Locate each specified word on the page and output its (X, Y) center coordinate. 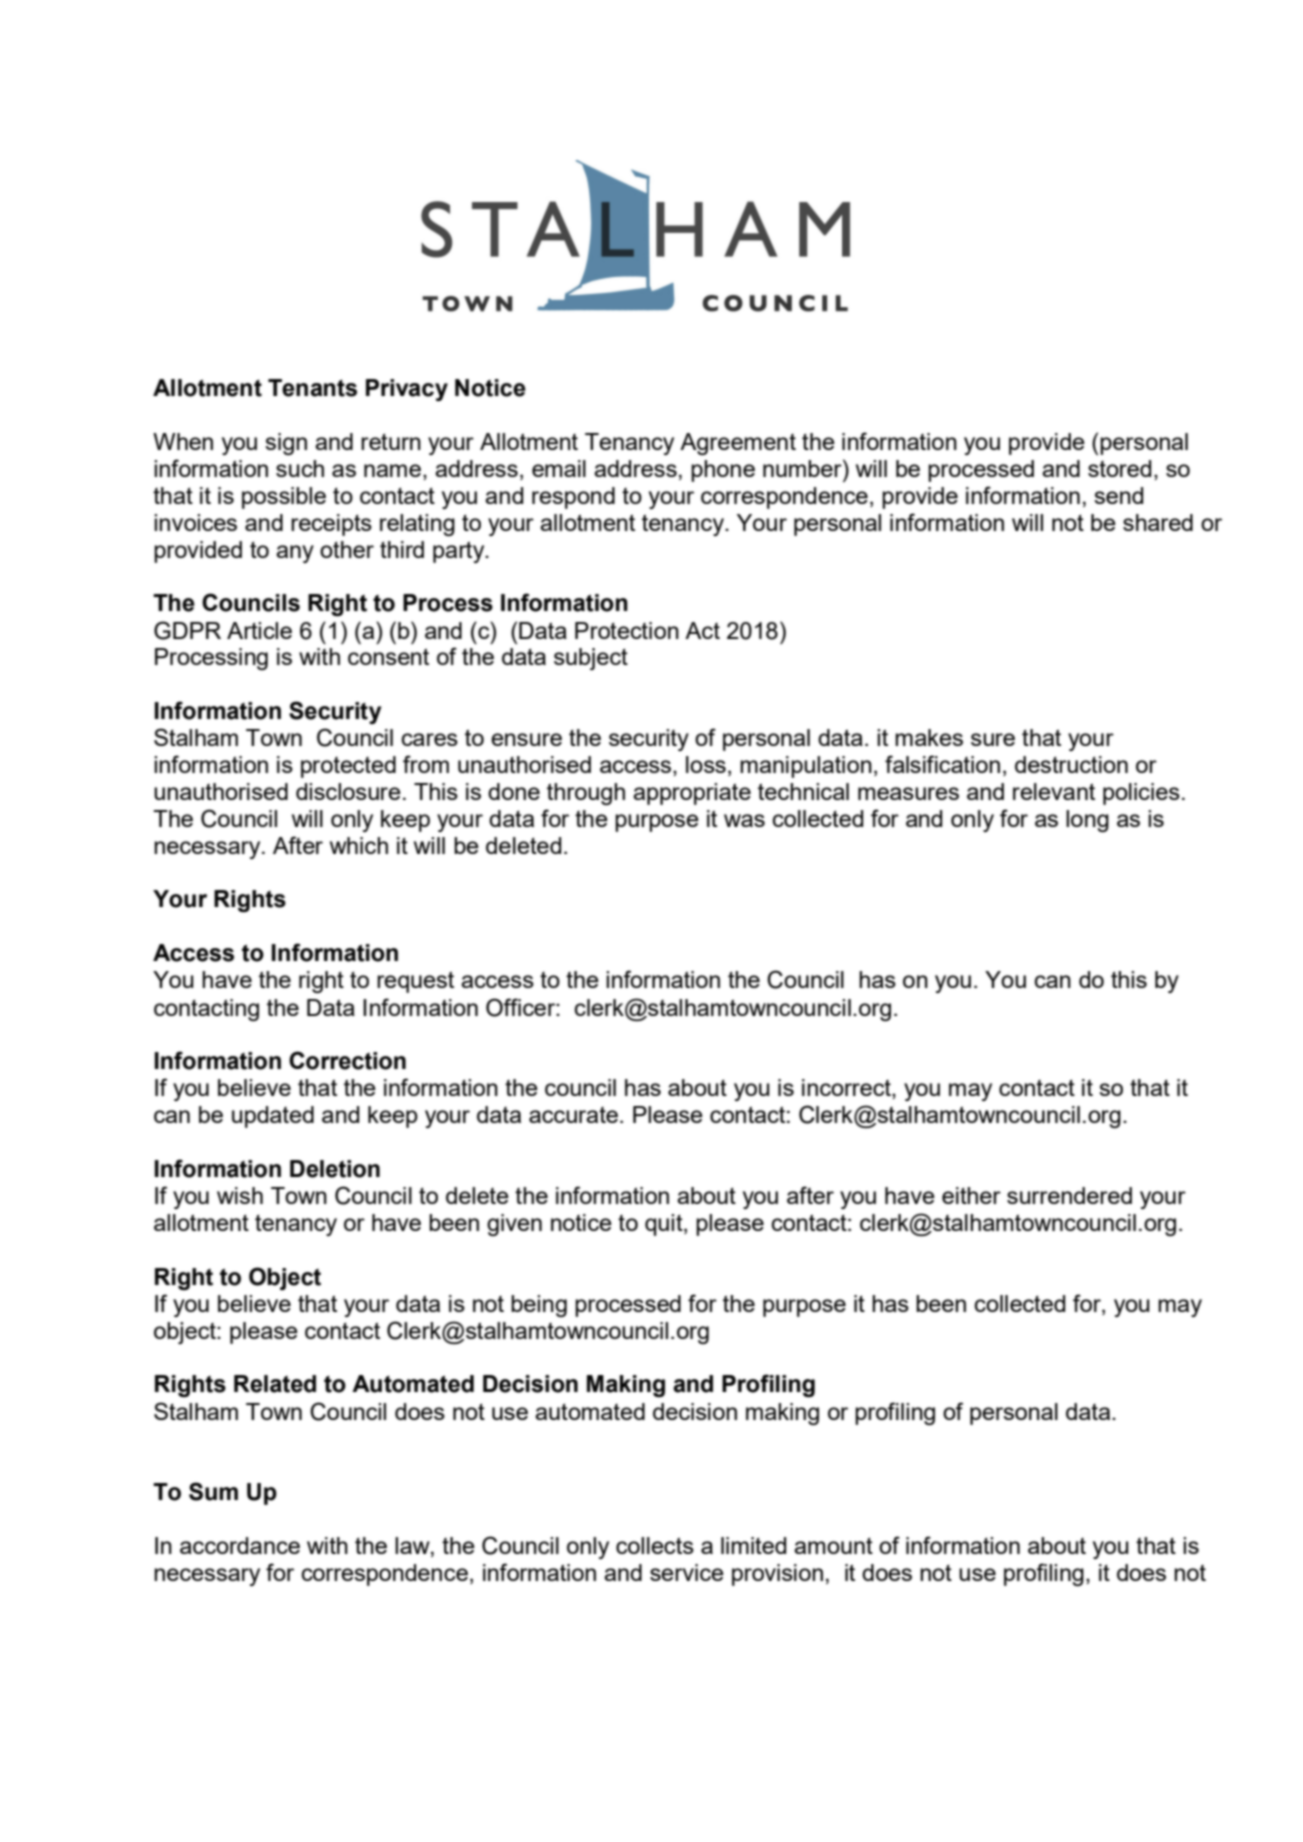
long (1087, 821)
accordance (240, 1545)
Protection (627, 630)
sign (286, 444)
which (359, 845)
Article (259, 630)
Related (275, 1384)
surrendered (1069, 1195)
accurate (573, 1115)
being (539, 1306)
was (744, 820)
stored (1119, 468)
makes (929, 737)
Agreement (738, 444)
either (971, 1195)
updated (273, 1117)
